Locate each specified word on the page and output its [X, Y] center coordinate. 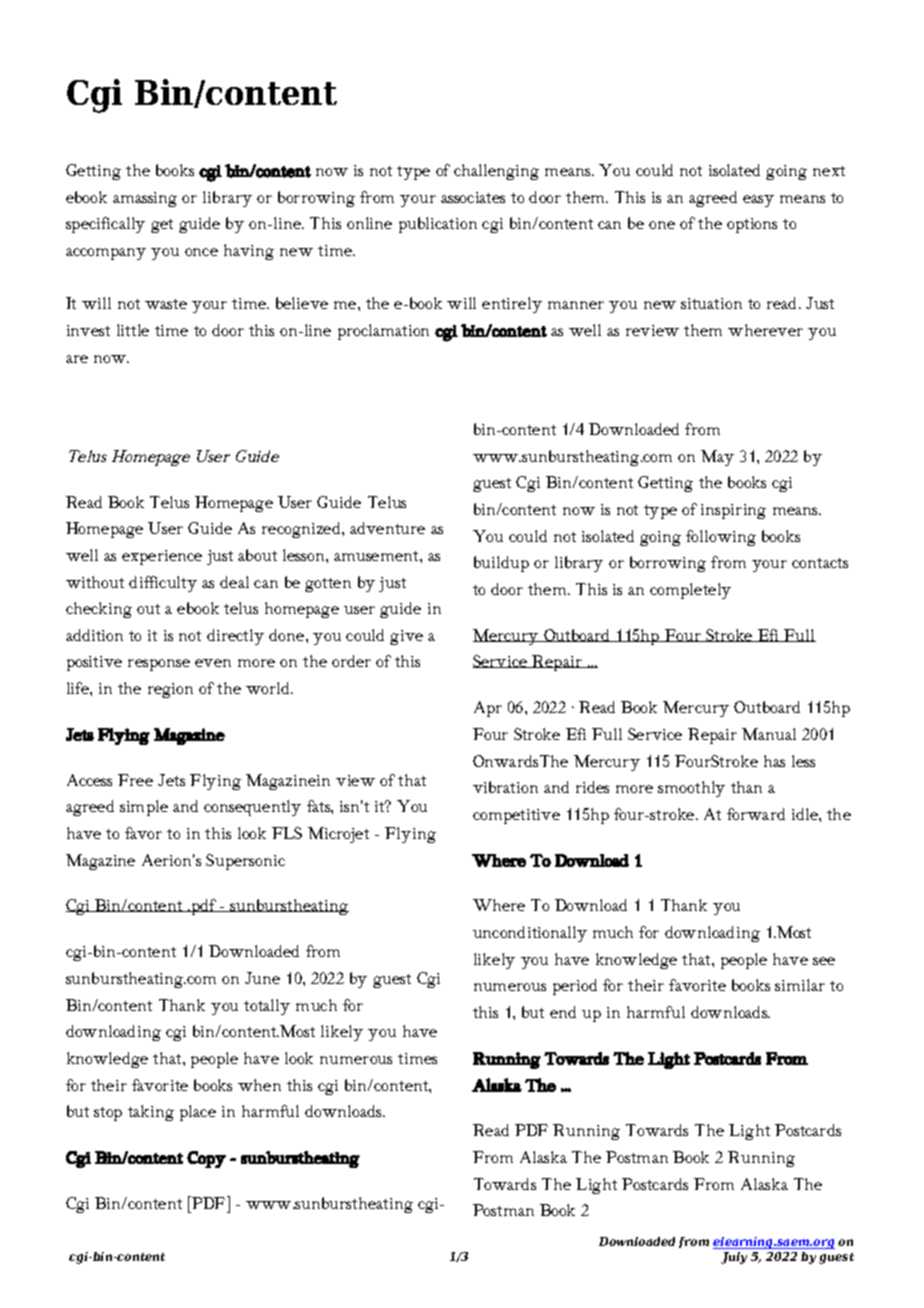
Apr [488, 709]
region [170, 690]
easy [758, 201]
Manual [769, 734]
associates [473, 197]
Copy [206, 1159]
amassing [145, 199]
